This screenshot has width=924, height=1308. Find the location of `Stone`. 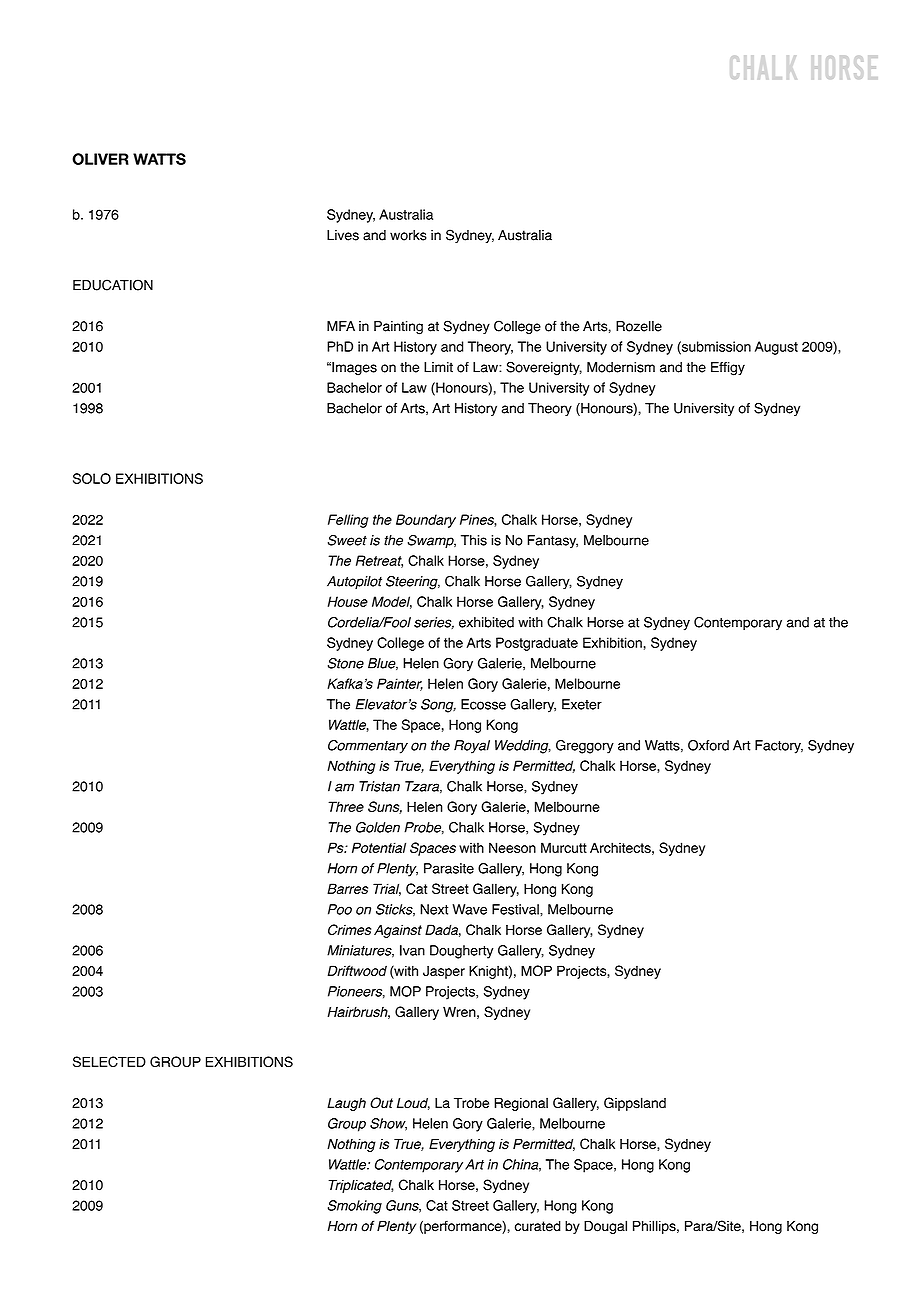

Stone is located at coordinates (346, 663).
